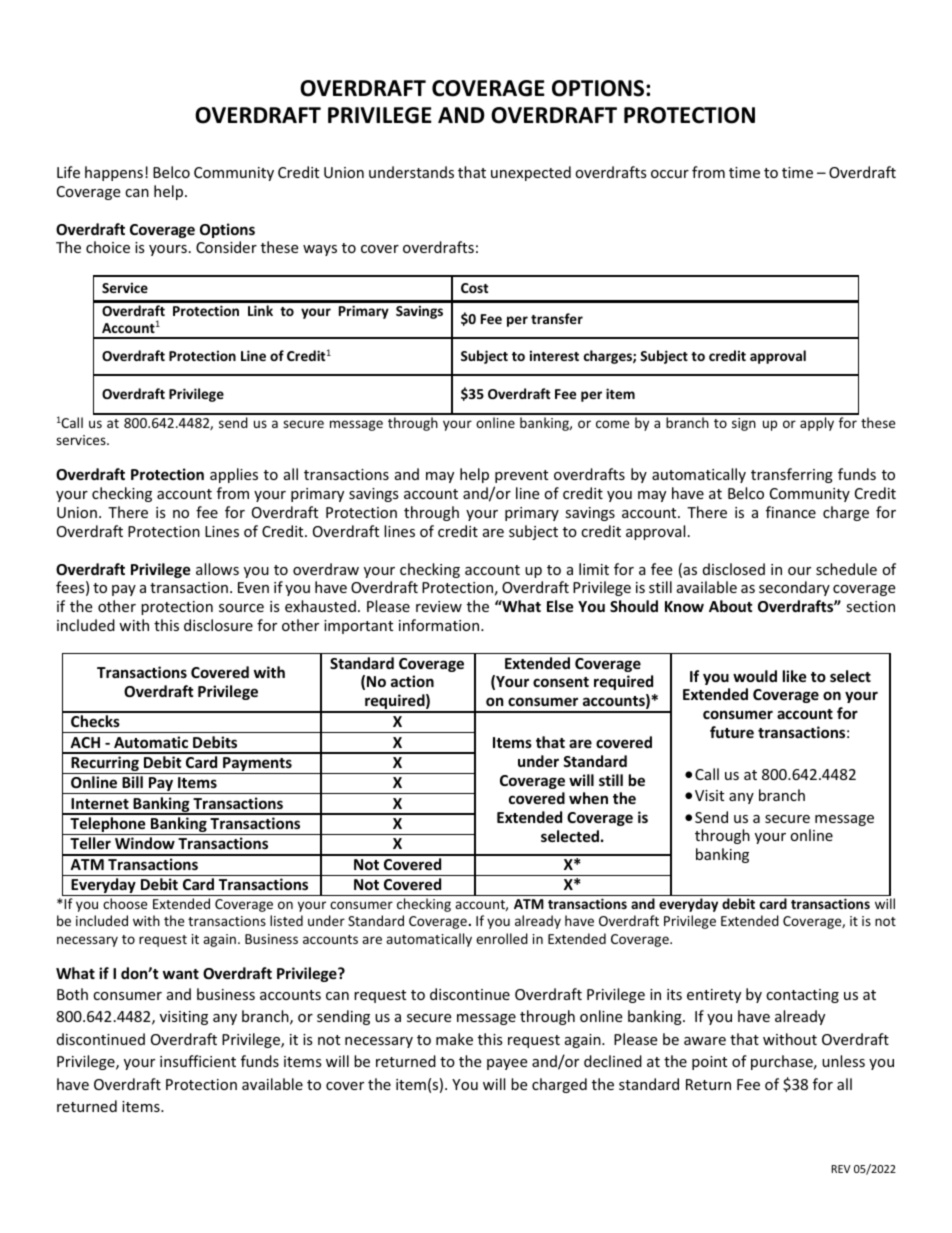 This screenshot has width=952, height=1233. I want to click on make, so click(454, 1039).
